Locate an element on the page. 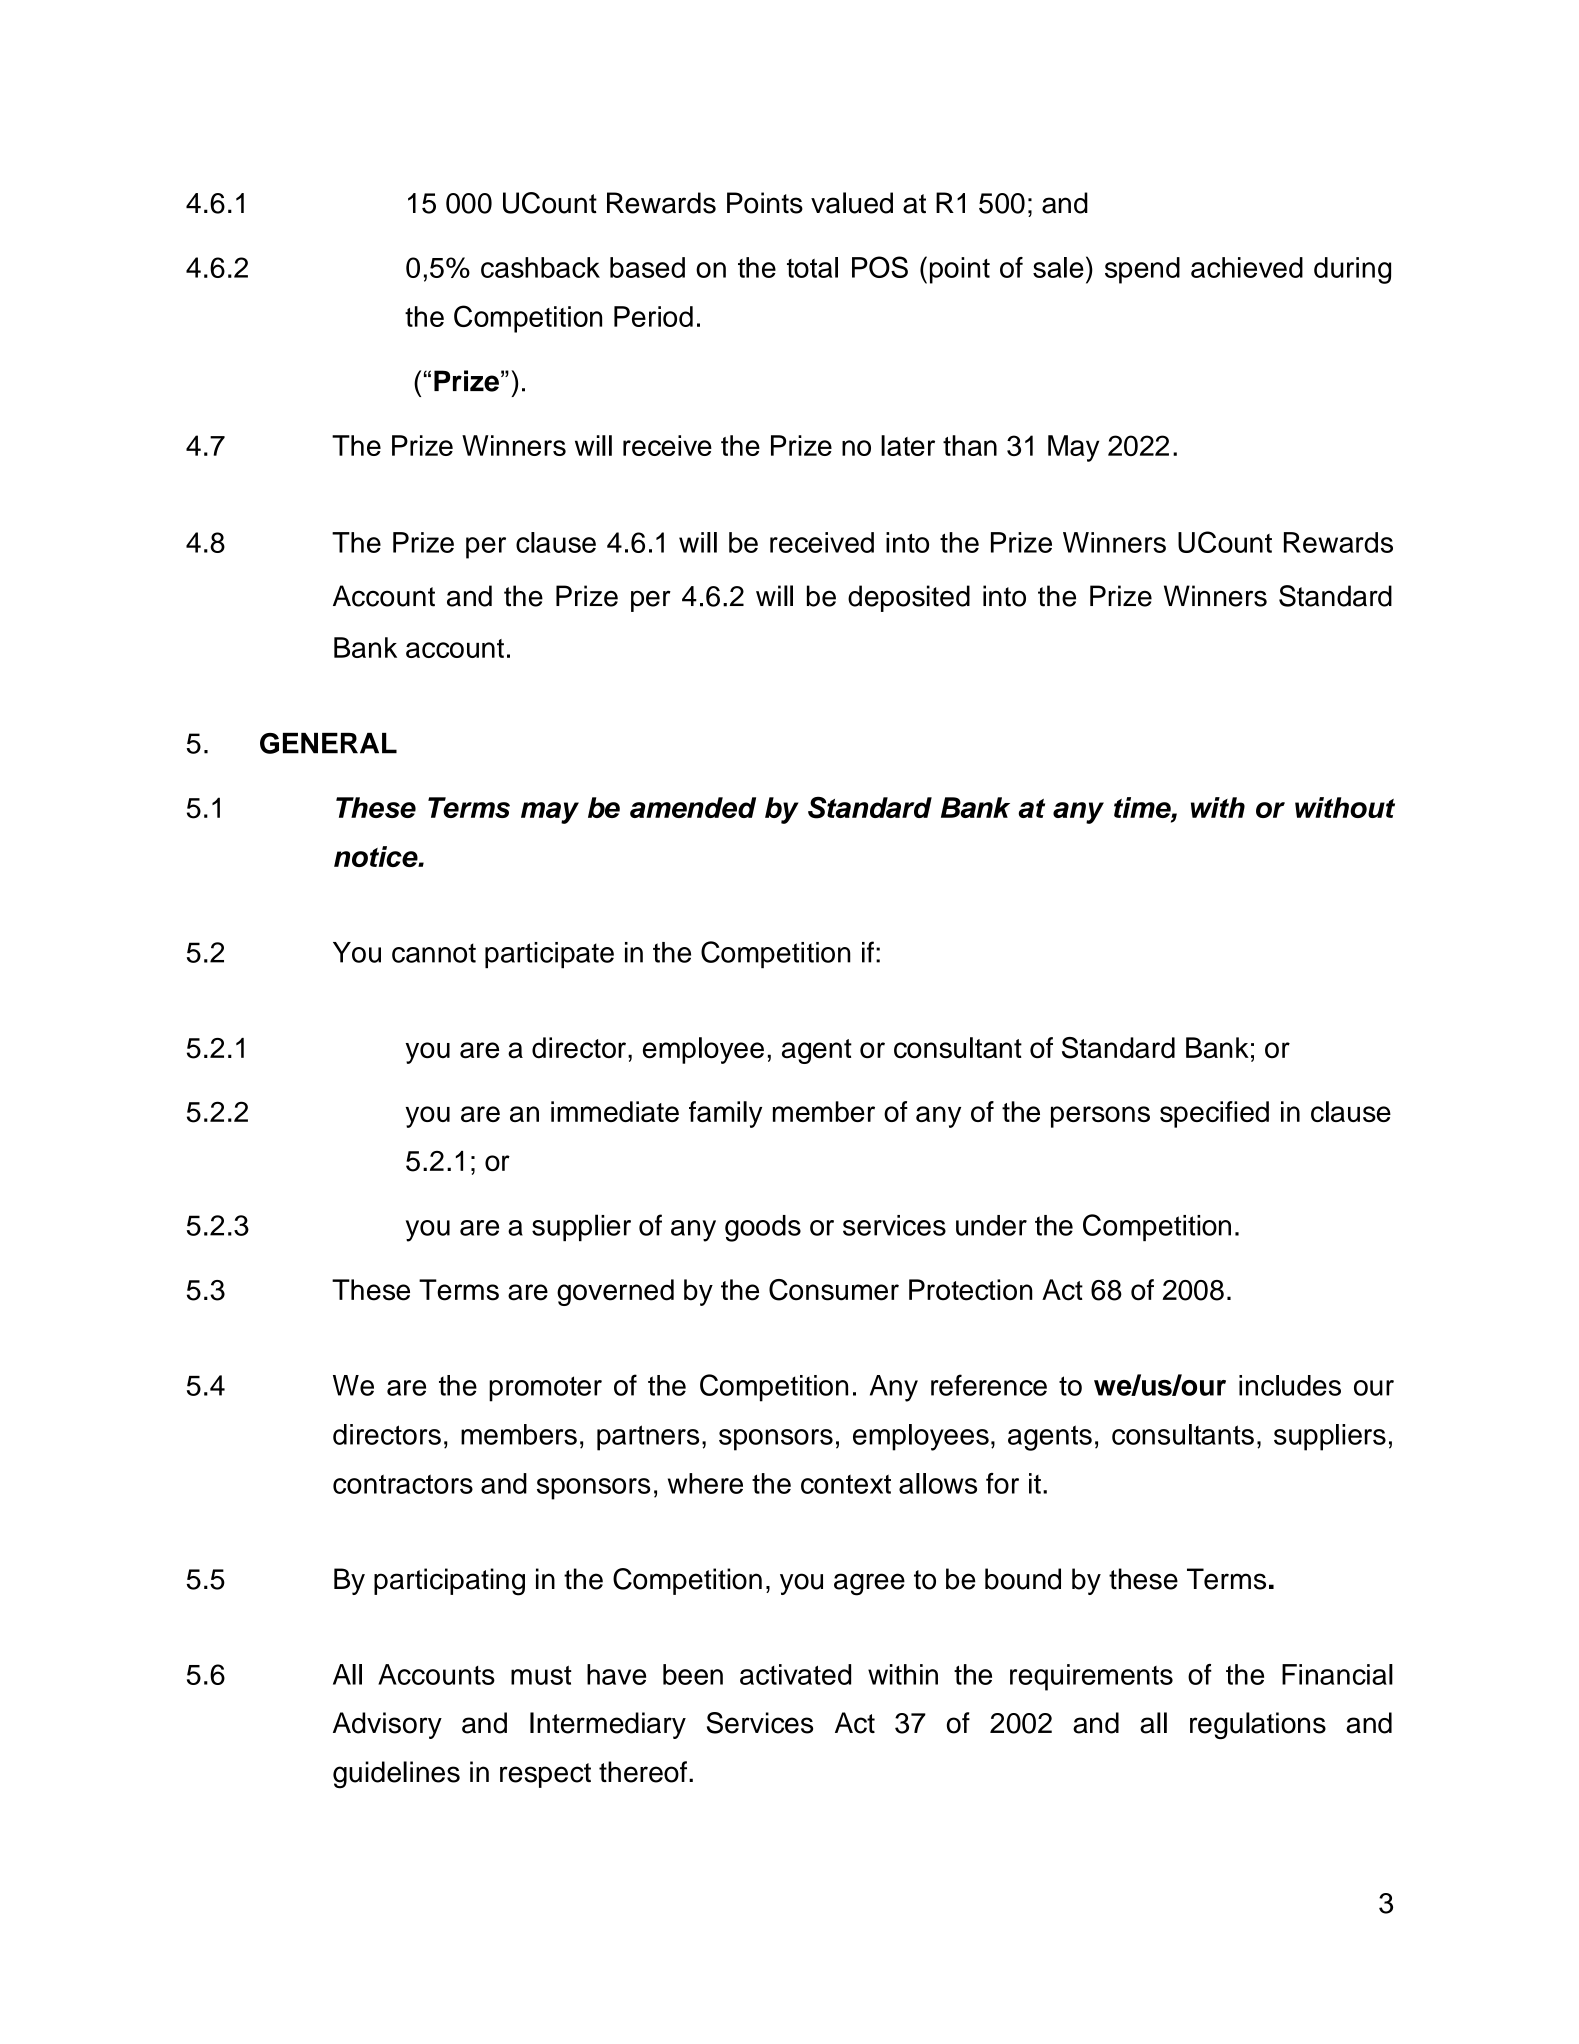  specified is located at coordinates (1214, 1114).
